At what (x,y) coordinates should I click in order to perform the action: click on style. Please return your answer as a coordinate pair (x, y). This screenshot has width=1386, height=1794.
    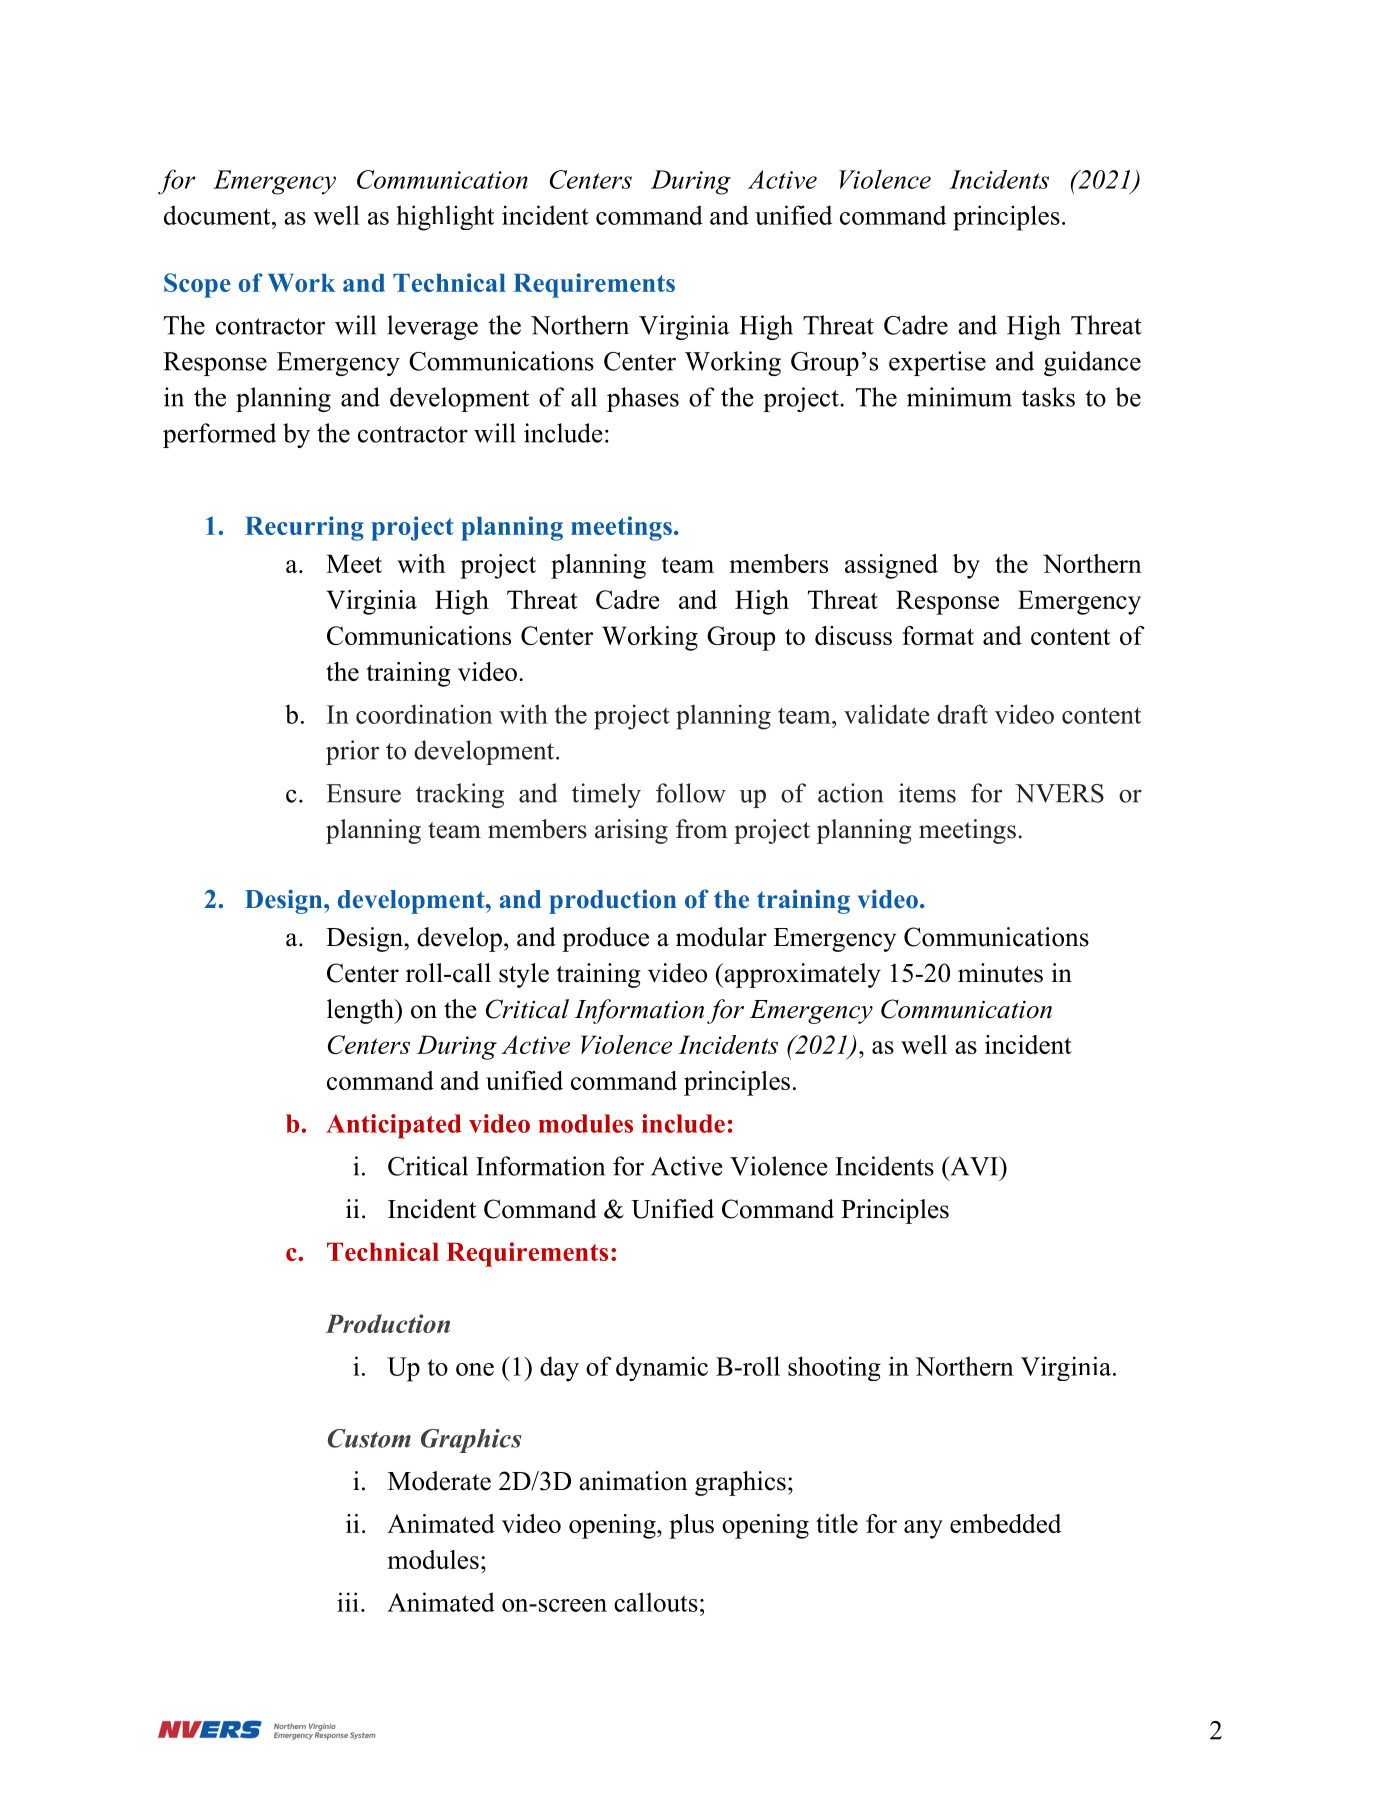
    Looking at the image, I should click on (524, 975).
